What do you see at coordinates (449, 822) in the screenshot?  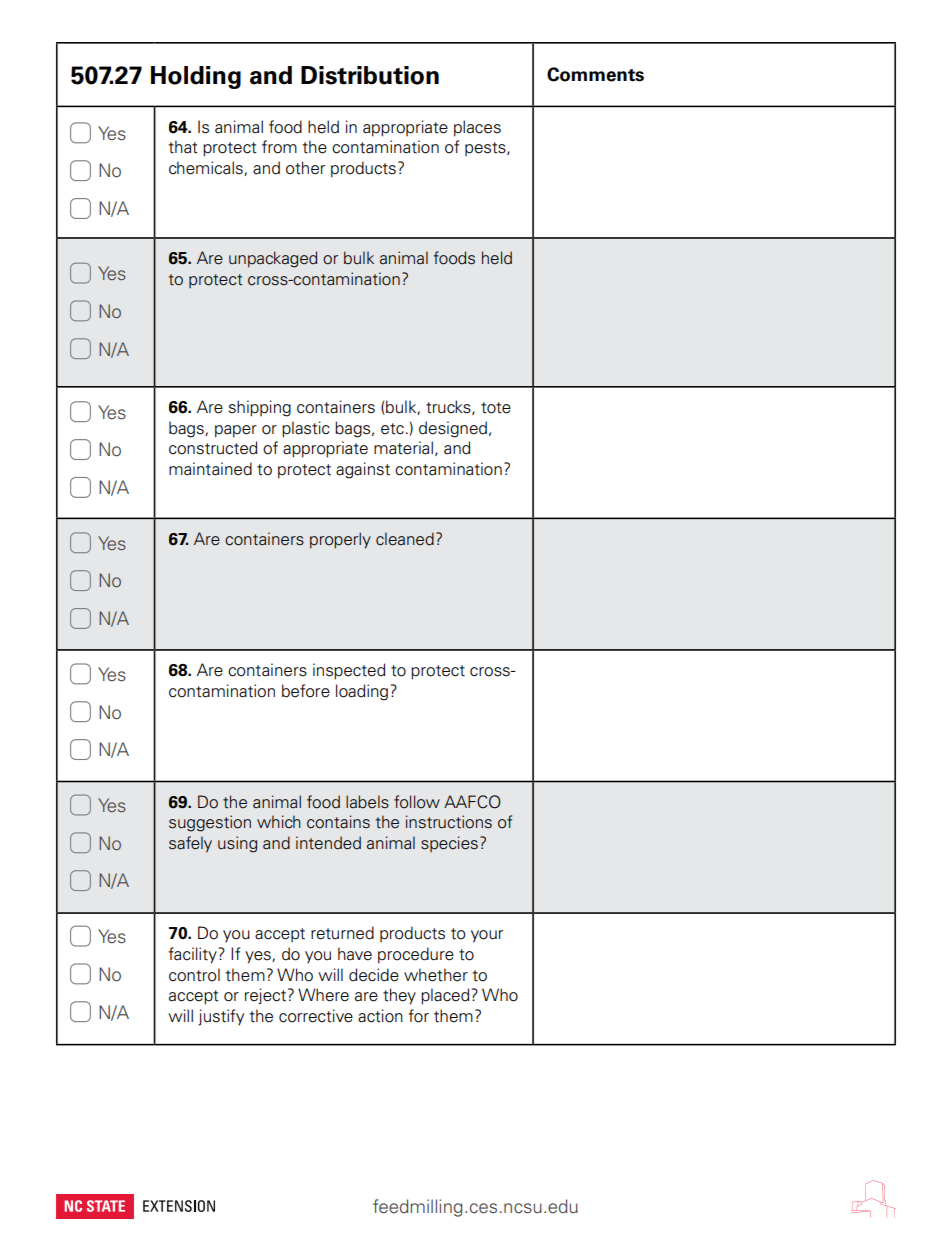 I see `instructions` at bounding box center [449, 822].
